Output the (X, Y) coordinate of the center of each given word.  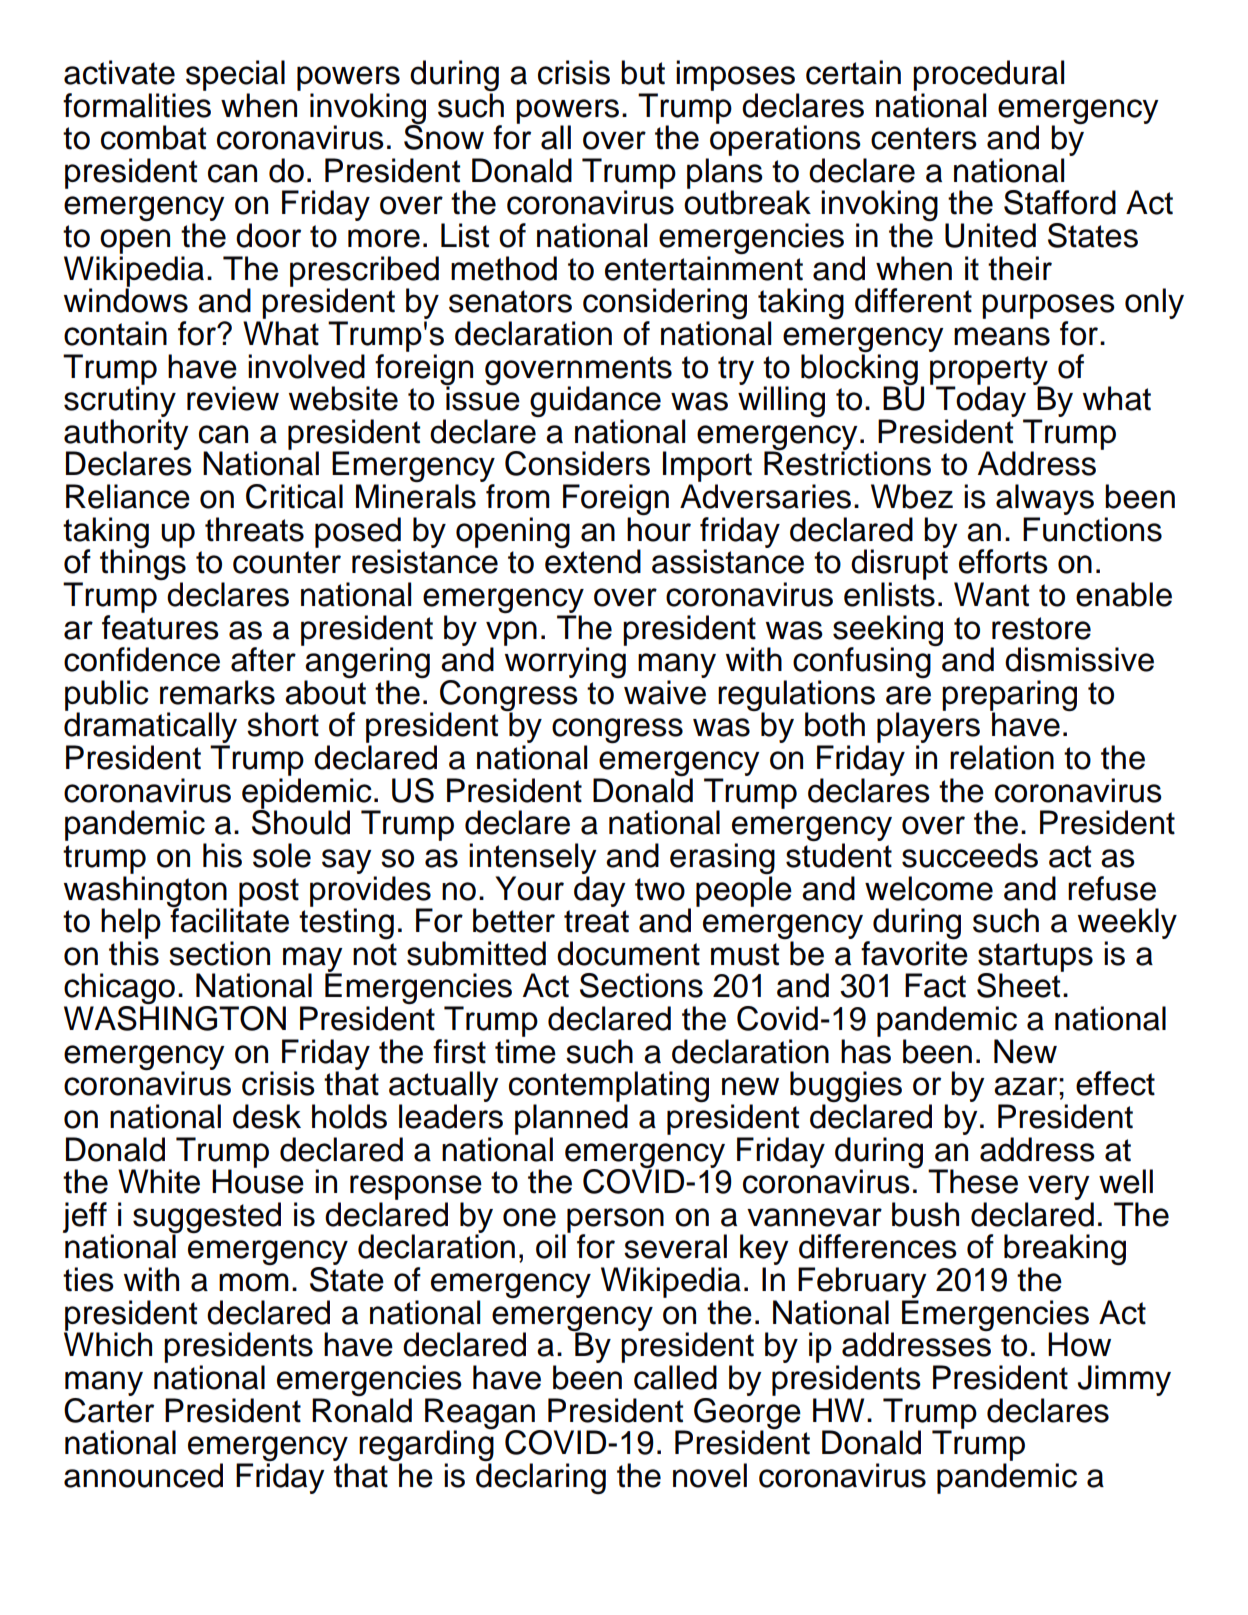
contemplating (609, 1088)
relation (1002, 757)
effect (1115, 1083)
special (235, 75)
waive (665, 692)
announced (143, 1475)
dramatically (150, 729)
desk (267, 1116)
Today (982, 402)
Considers (577, 463)
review (233, 398)
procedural (988, 75)
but (643, 72)
